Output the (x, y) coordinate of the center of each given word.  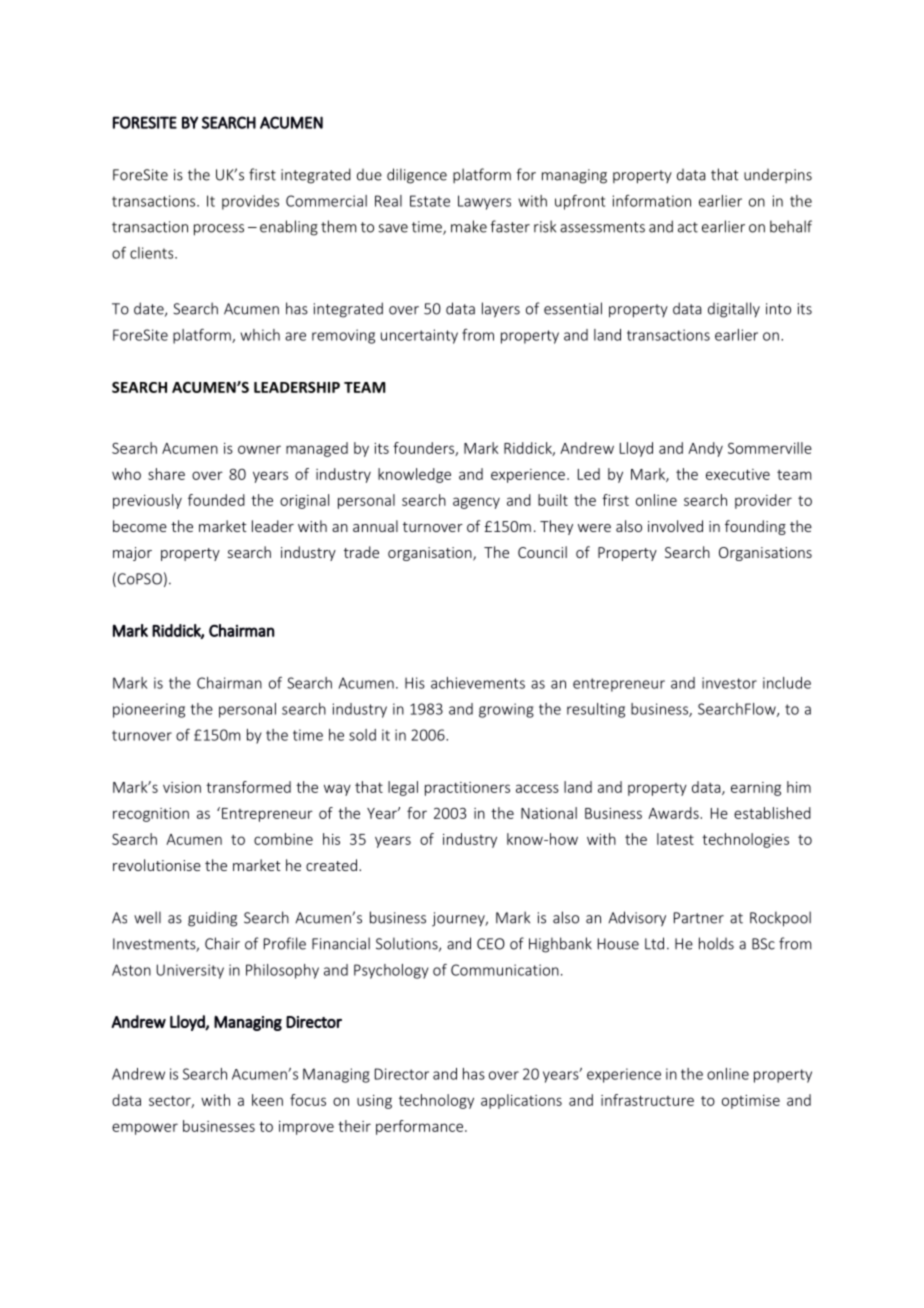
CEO (491, 944)
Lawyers (484, 202)
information (652, 201)
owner (259, 449)
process (219, 230)
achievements (478, 683)
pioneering (149, 710)
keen (267, 1100)
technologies (745, 840)
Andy (705, 449)
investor (729, 683)
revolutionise (157, 865)
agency (476, 503)
